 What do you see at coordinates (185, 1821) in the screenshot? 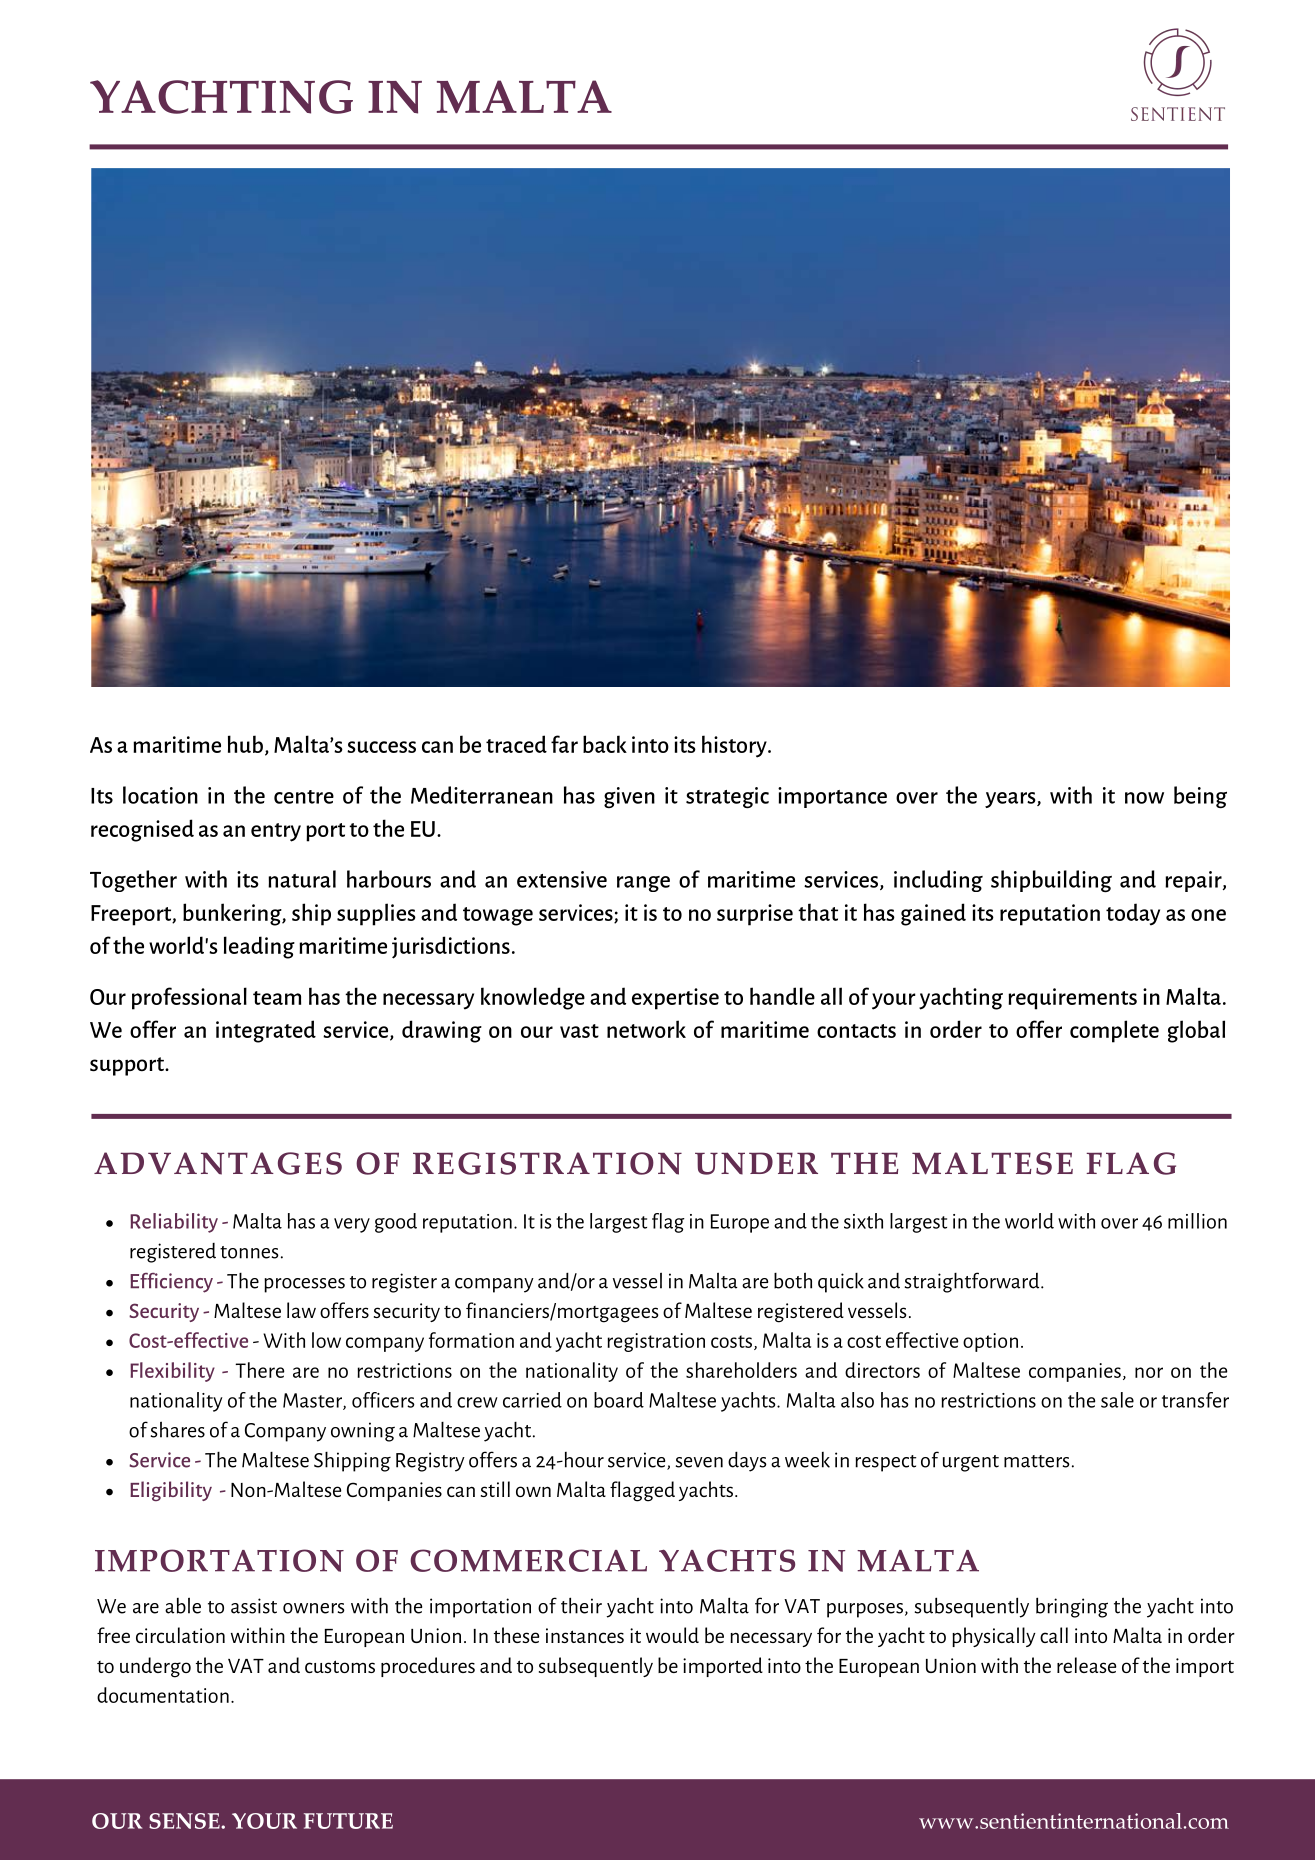
I see `SENSE` at bounding box center [185, 1821].
